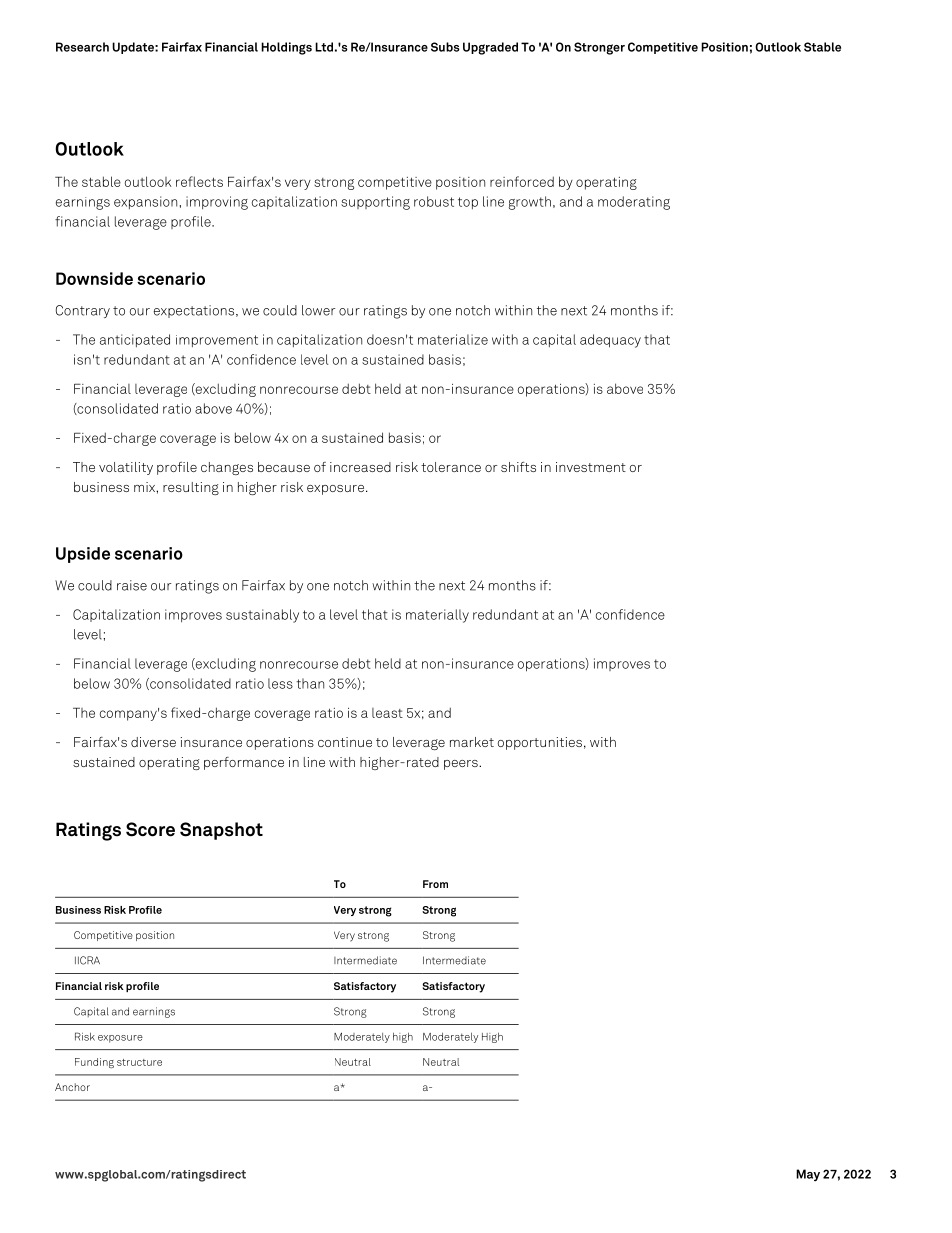  What do you see at coordinates (286, 48) in the image?
I see `Holdings` at bounding box center [286, 48].
